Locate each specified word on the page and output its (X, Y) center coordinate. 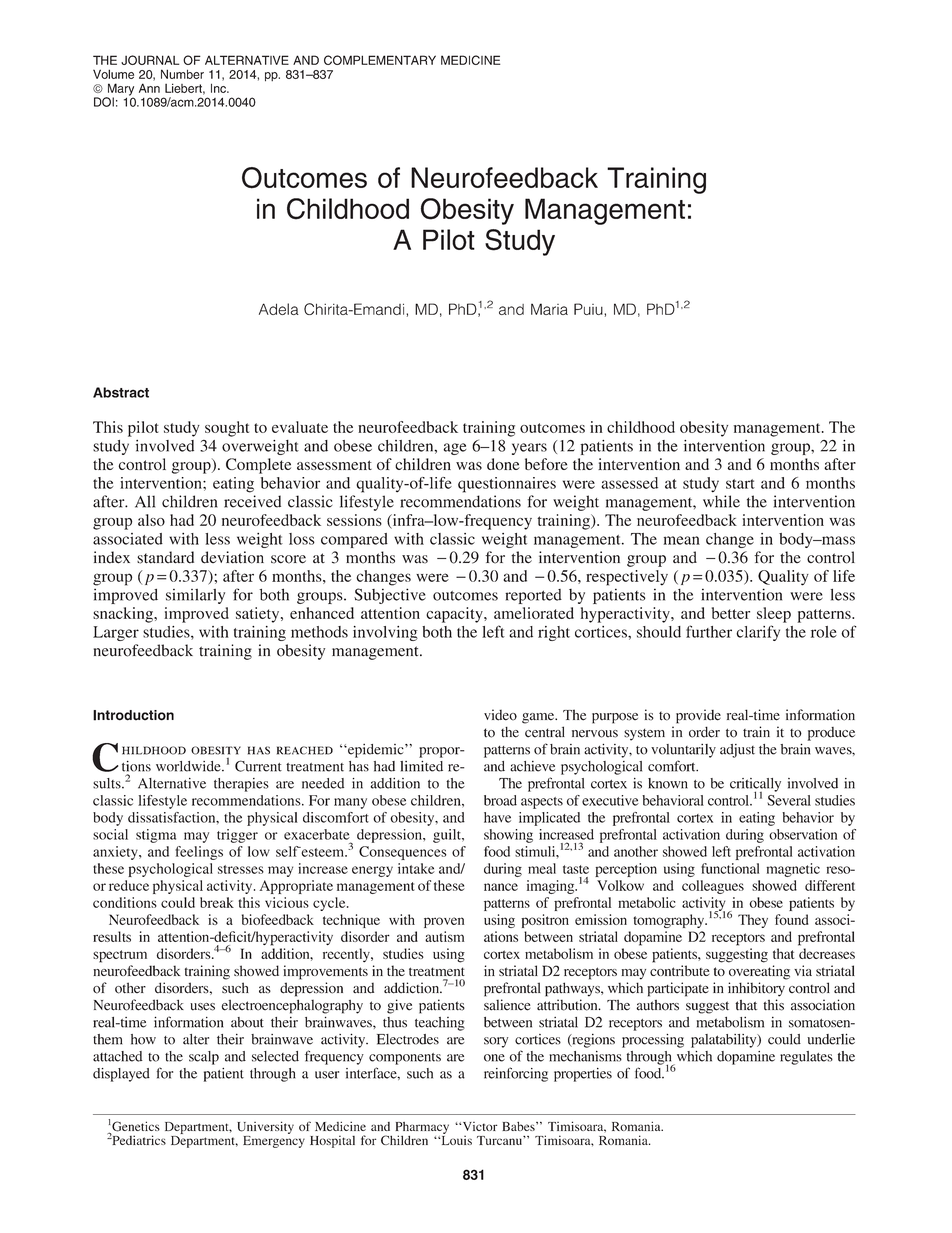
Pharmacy (422, 1129)
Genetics (135, 1127)
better (731, 613)
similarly (195, 596)
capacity (455, 615)
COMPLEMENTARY (380, 60)
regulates (806, 1058)
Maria (549, 309)
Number (182, 74)
